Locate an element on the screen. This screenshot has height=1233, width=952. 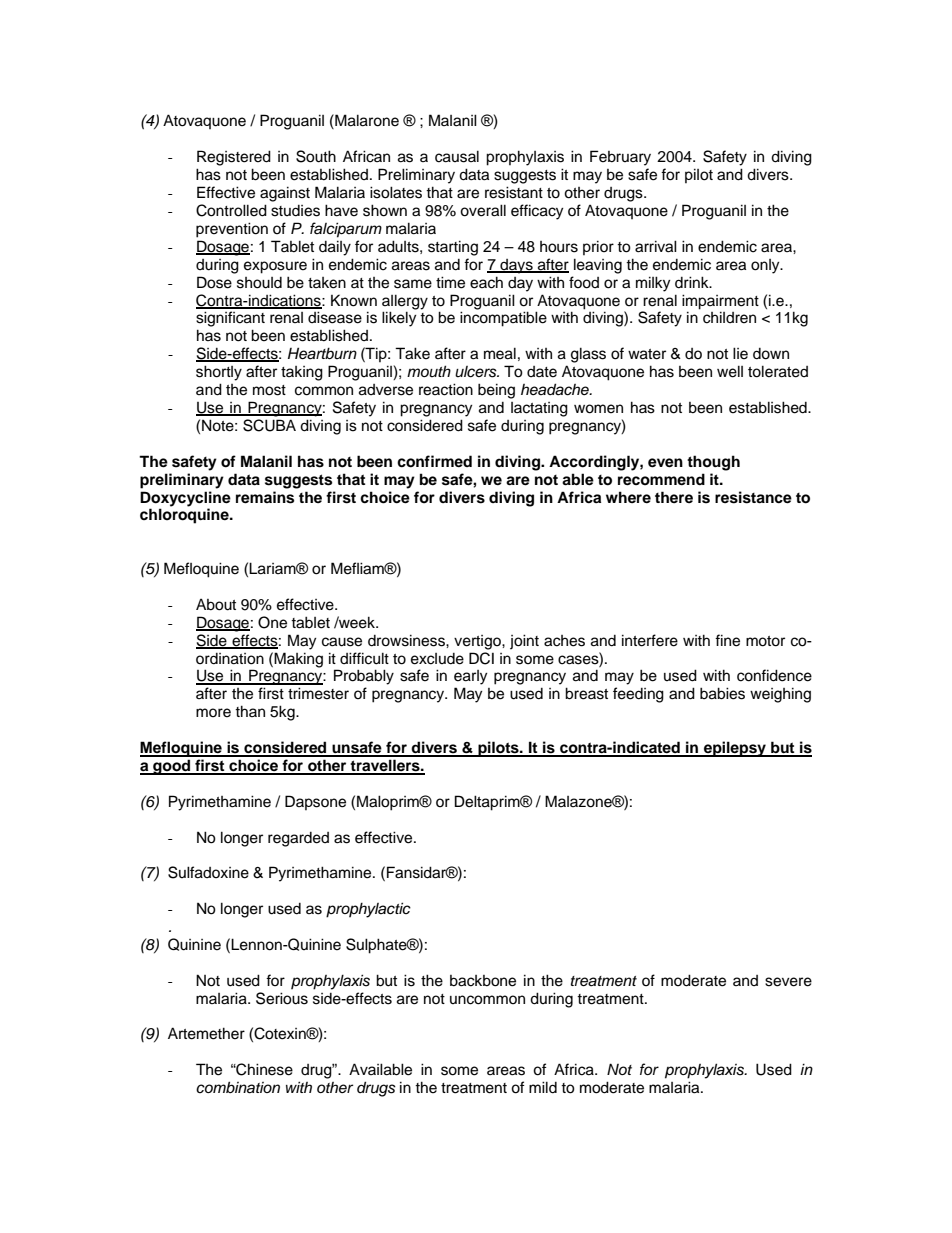
epilepsy is located at coordinates (735, 749).
